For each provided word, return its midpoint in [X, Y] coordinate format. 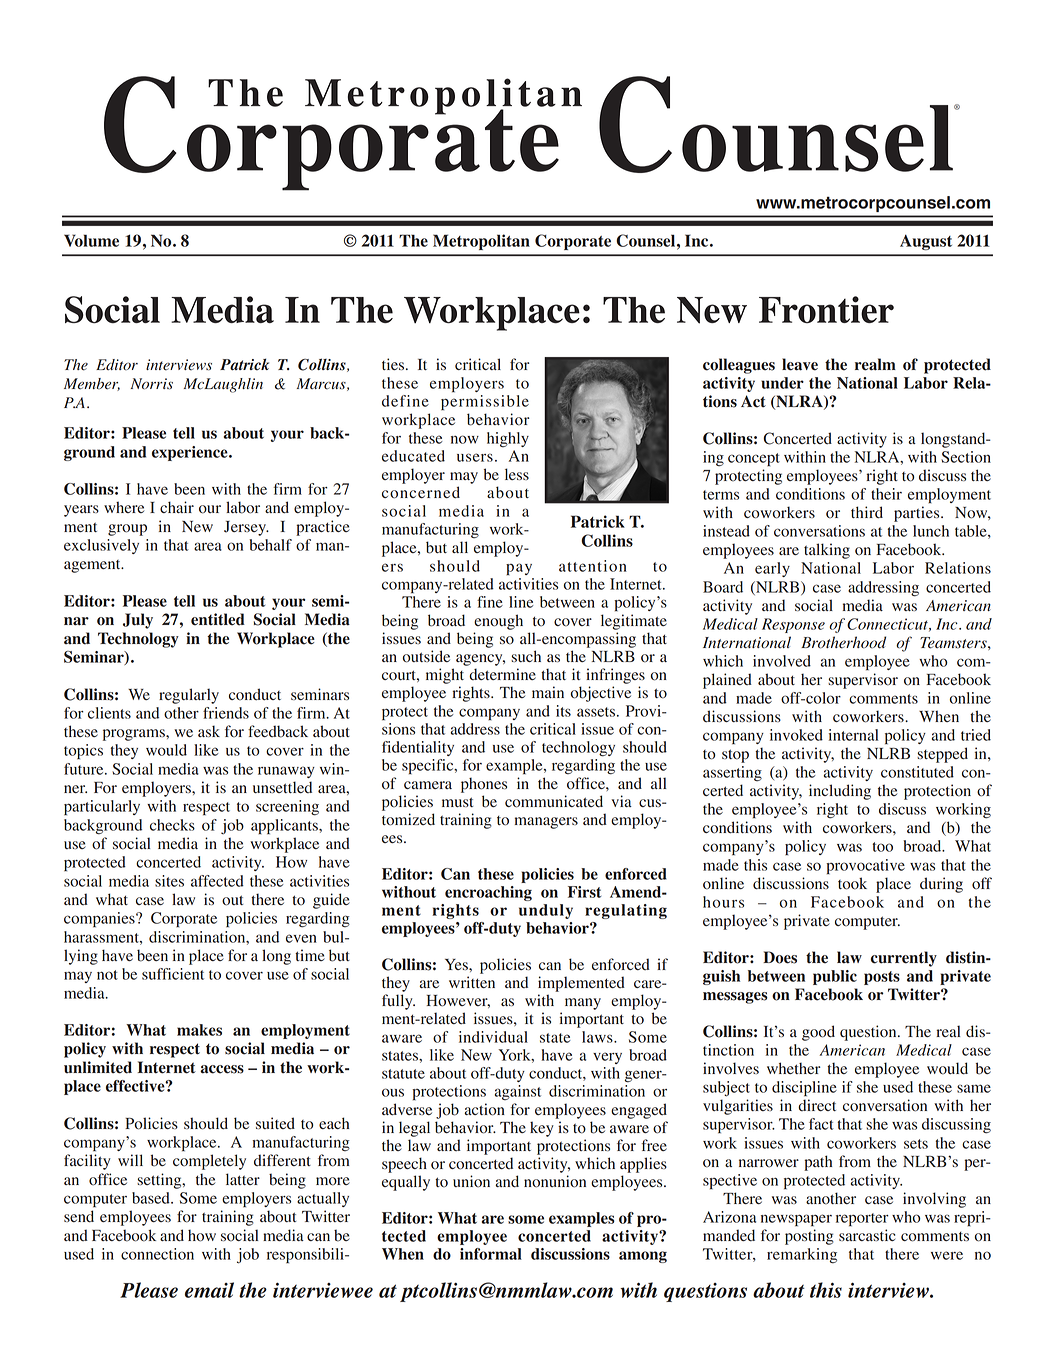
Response [793, 625]
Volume [91, 240]
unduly [546, 911]
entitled [218, 619]
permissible [485, 403]
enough [498, 622]
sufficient [173, 974]
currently [904, 959]
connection [157, 1254]
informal [491, 1254]
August [926, 242]
